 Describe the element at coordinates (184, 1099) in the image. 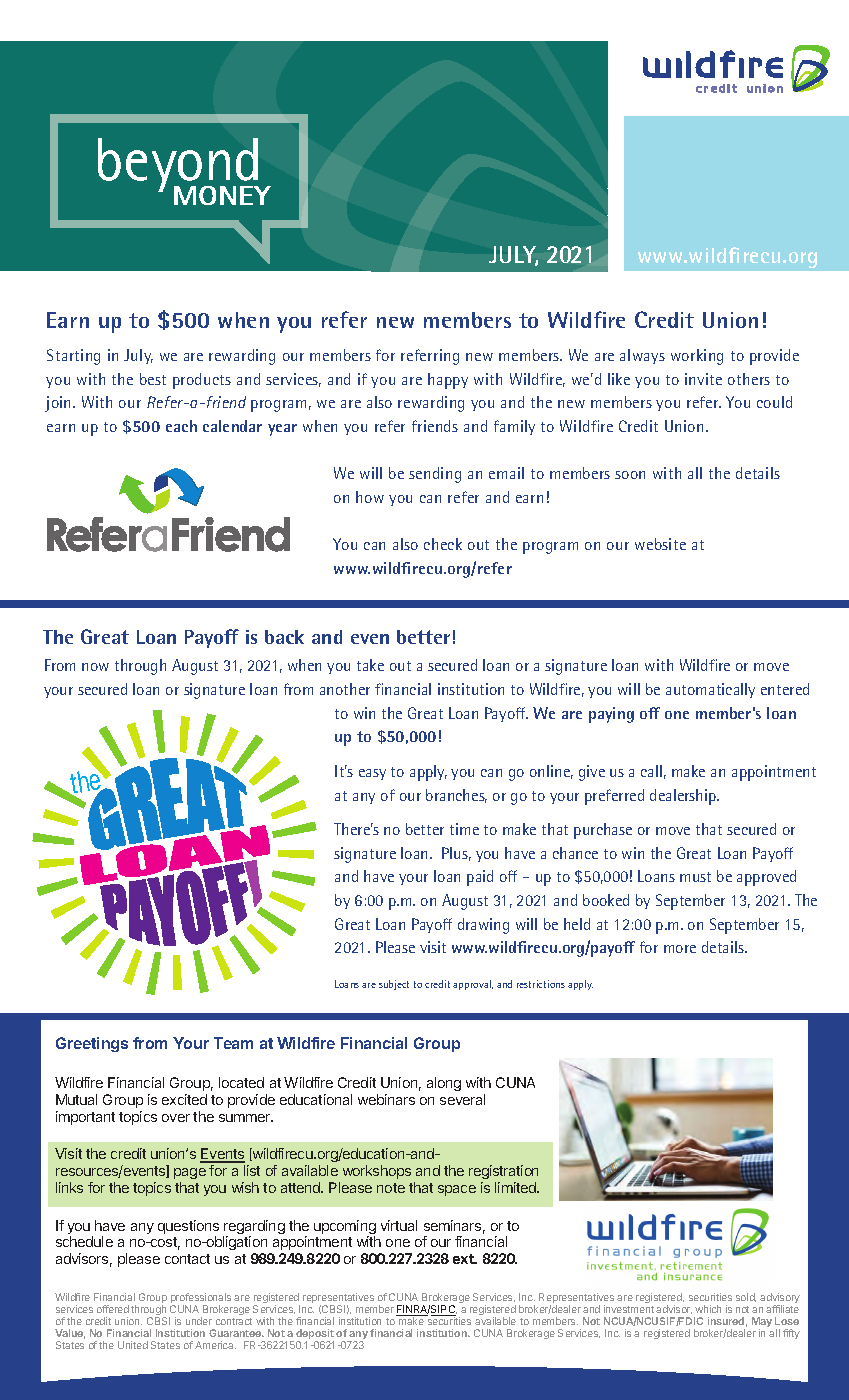

I see `excited` at that location.
